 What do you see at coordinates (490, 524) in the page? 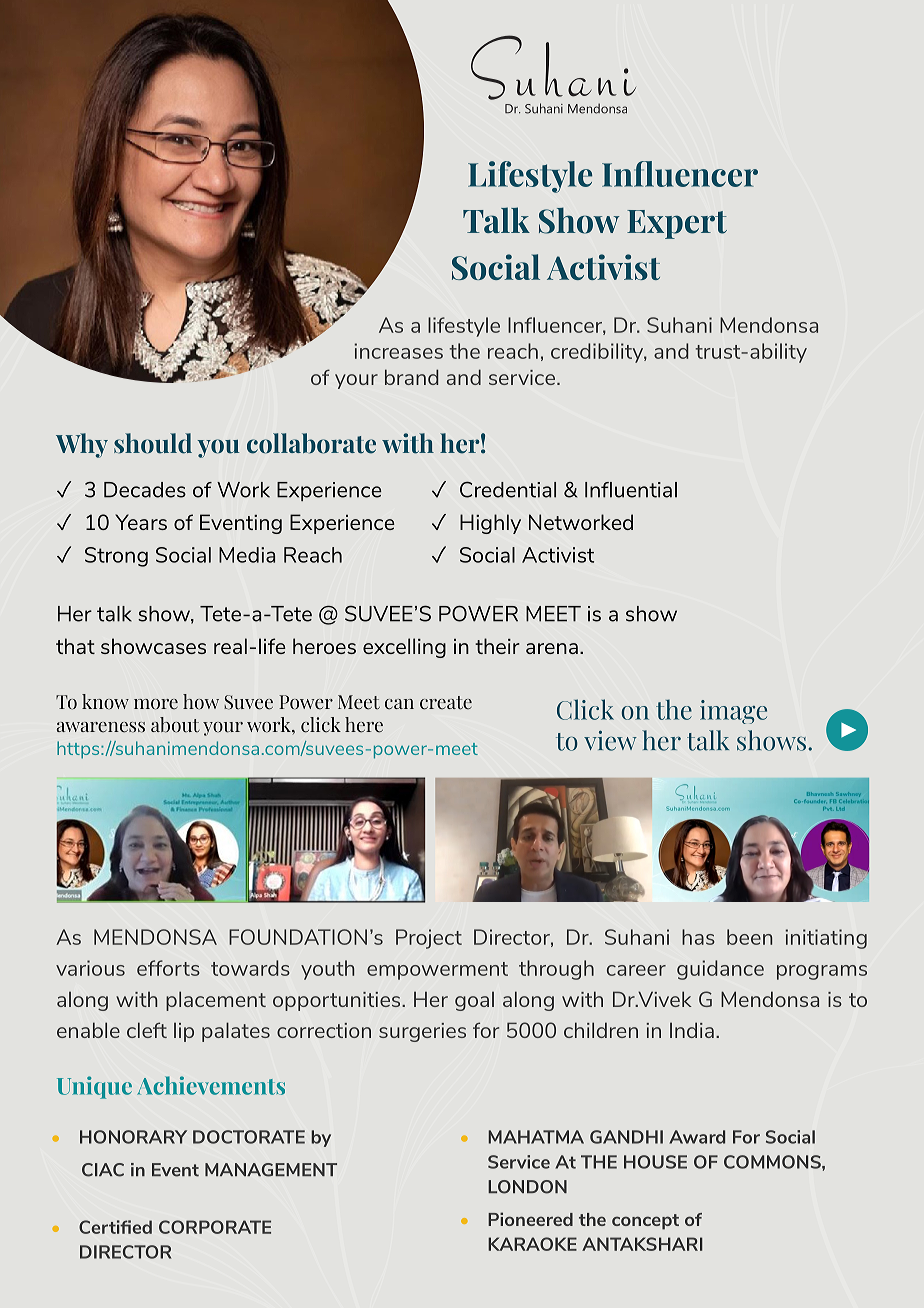
I see `Highly` at bounding box center [490, 524].
